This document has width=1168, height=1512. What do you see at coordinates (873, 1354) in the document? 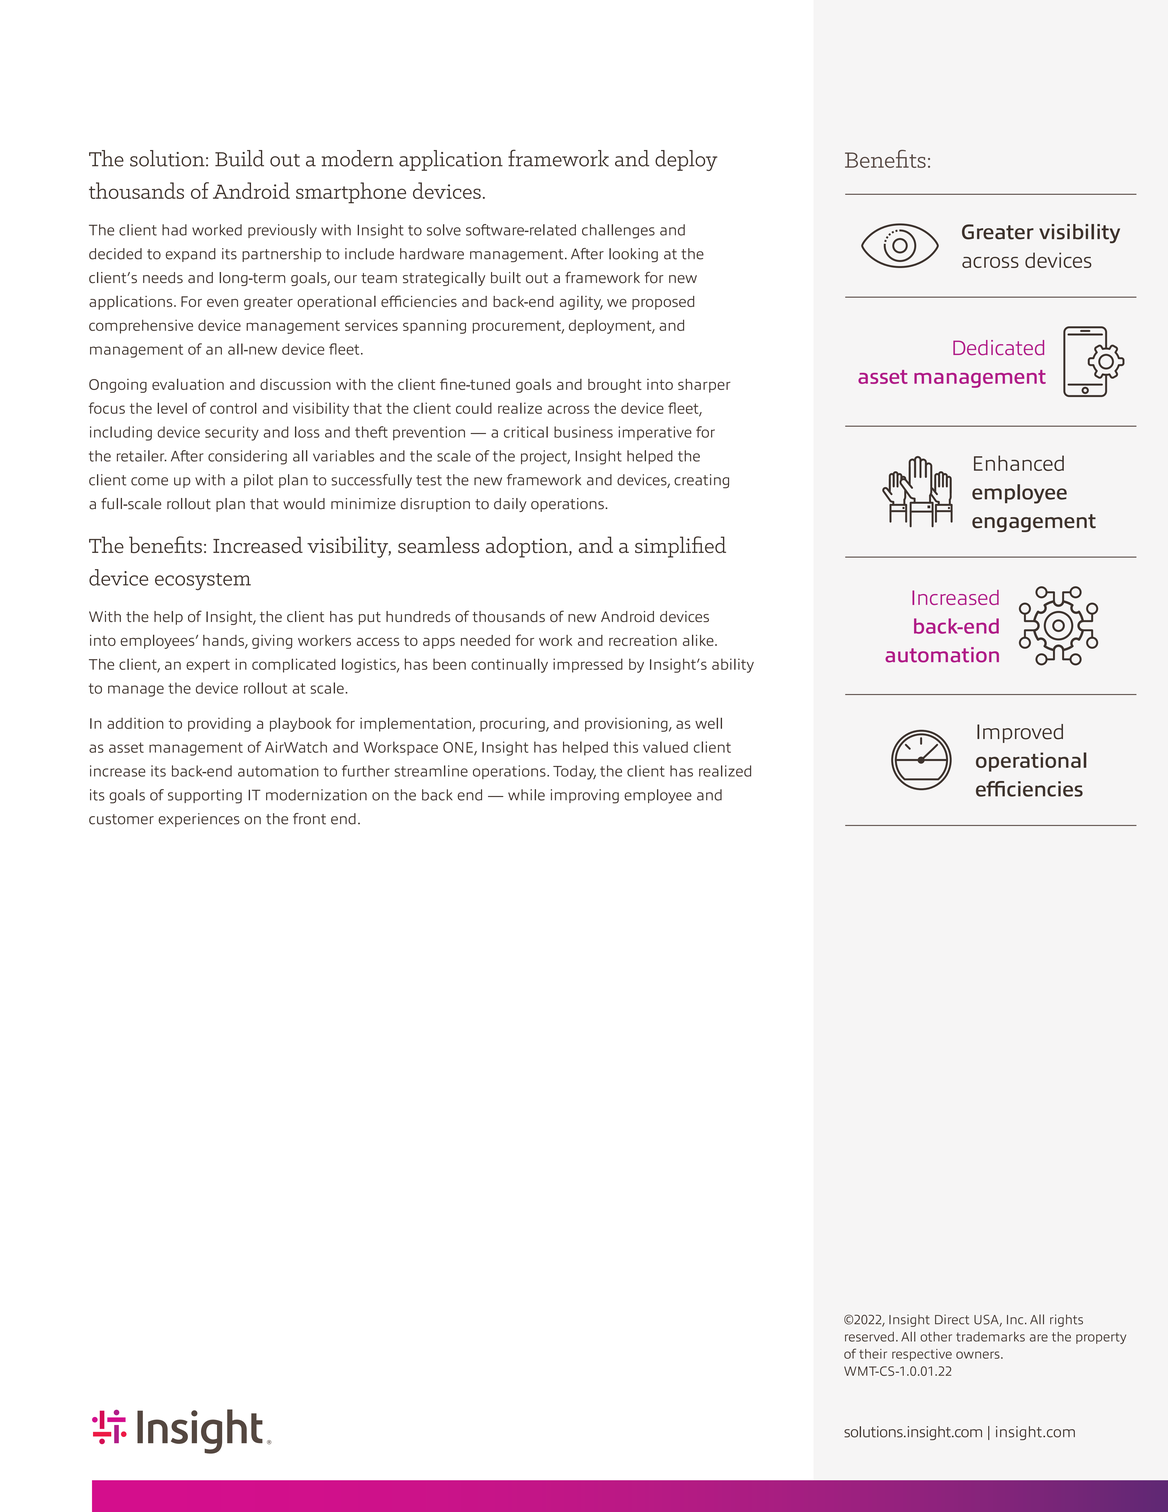
I see `their` at bounding box center [873, 1354].
